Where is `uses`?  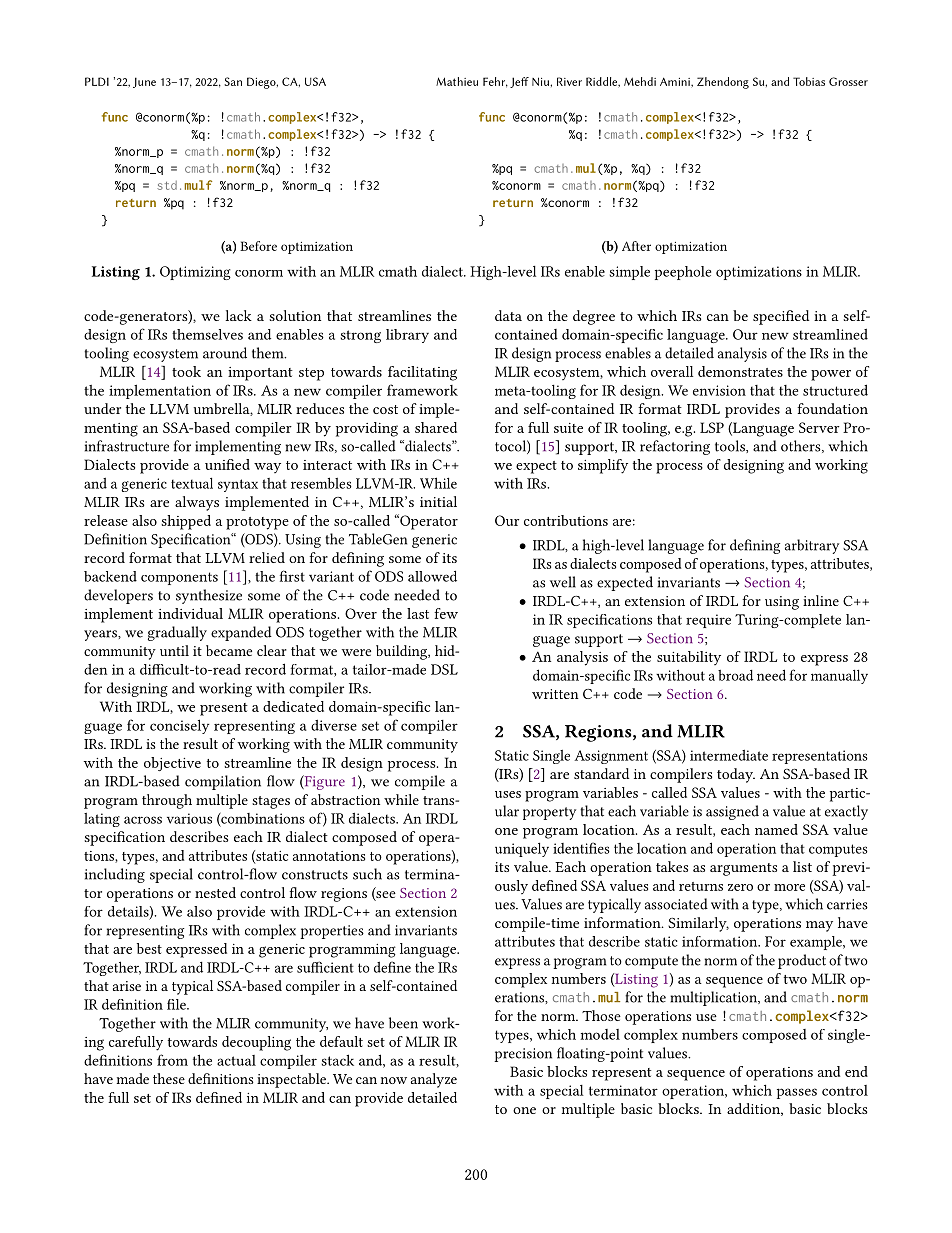
uses is located at coordinates (508, 794).
